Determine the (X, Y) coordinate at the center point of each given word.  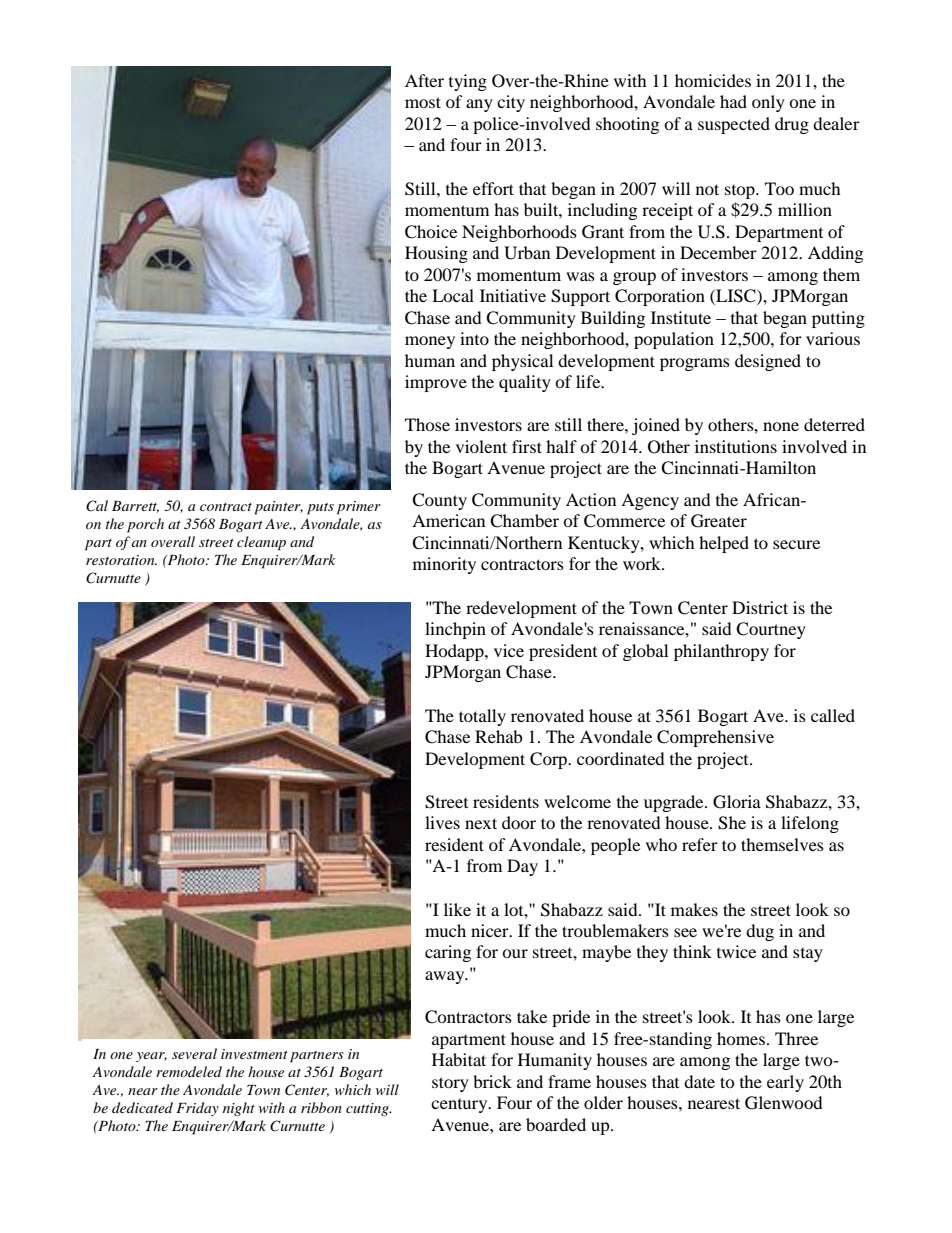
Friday (197, 1109)
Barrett (135, 507)
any (479, 105)
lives (442, 822)
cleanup (261, 543)
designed (768, 362)
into (474, 338)
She (732, 823)
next (481, 823)
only (768, 103)
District (760, 607)
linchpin (455, 630)
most (423, 102)
